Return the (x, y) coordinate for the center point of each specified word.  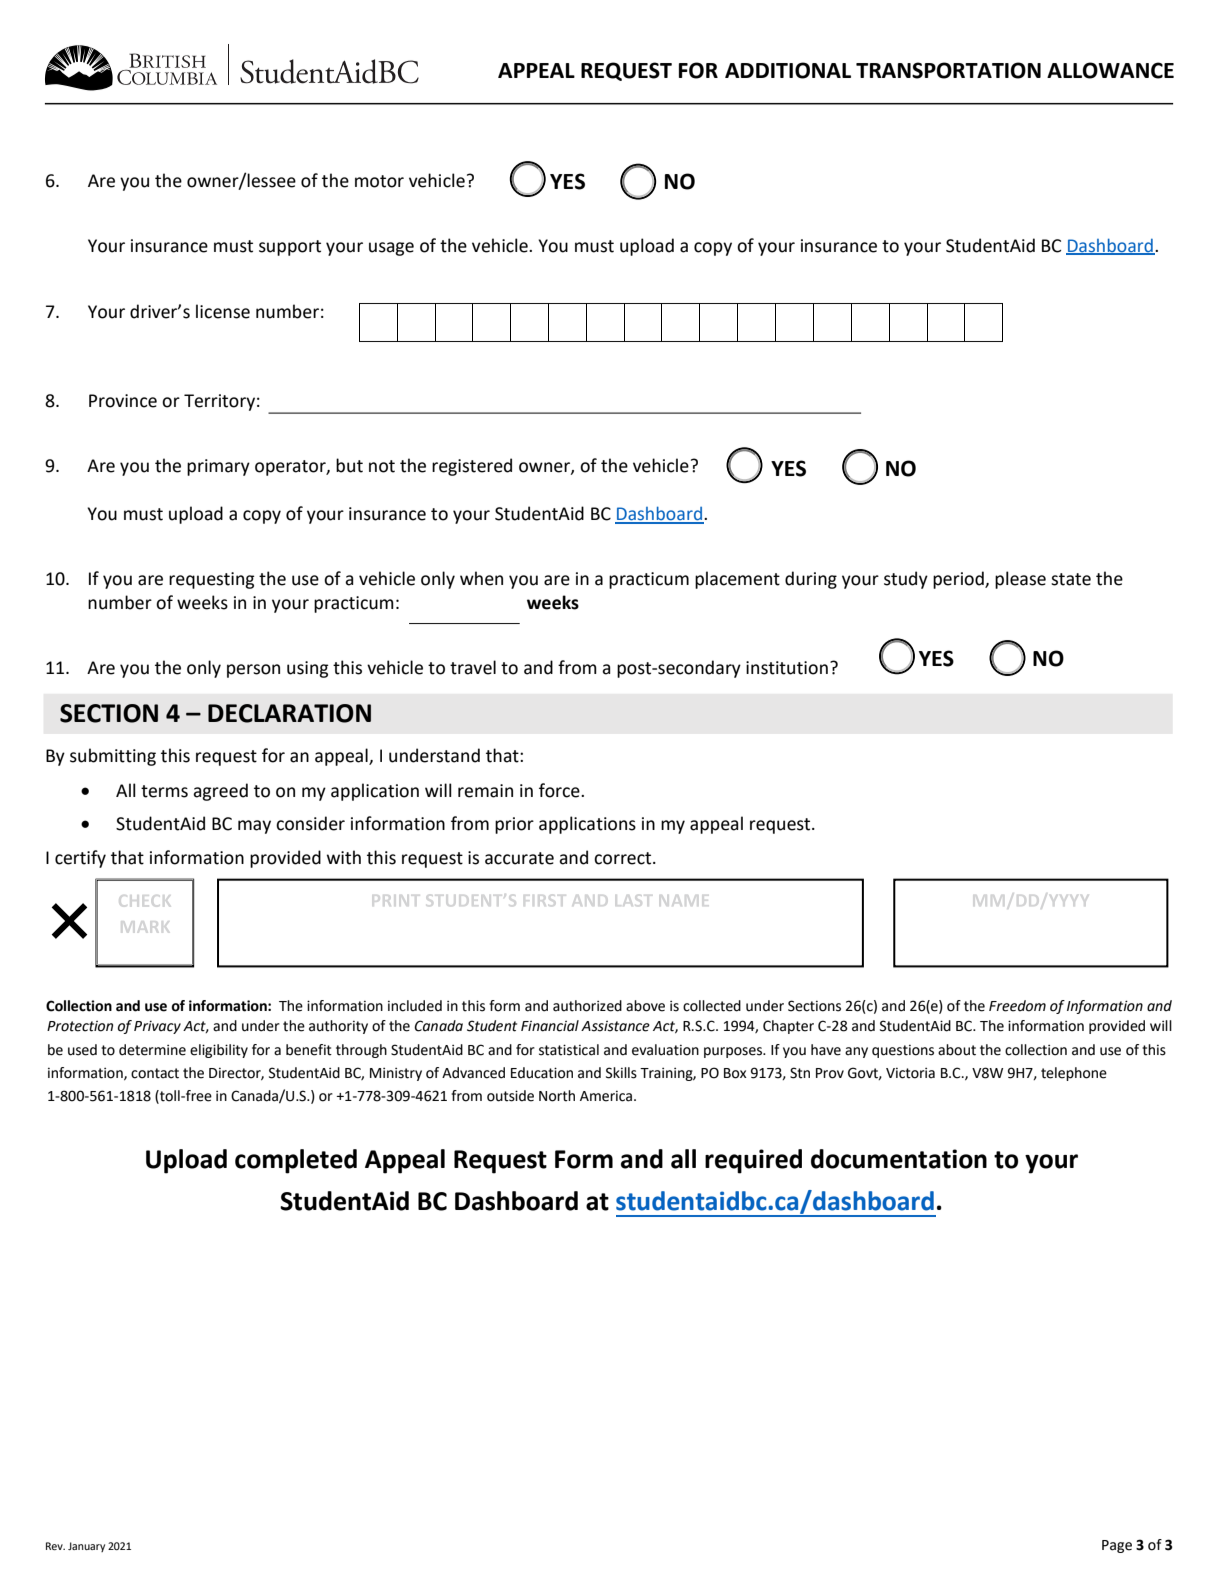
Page (1117, 1546)
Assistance (615, 1026)
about (957, 1050)
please (1020, 580)
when (481, 578)
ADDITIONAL (788, 70)
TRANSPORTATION (948, 70)
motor (379, 181)
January (86, 1547)
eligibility (219, 1051)
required (753, 1161)
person (253, 671)
